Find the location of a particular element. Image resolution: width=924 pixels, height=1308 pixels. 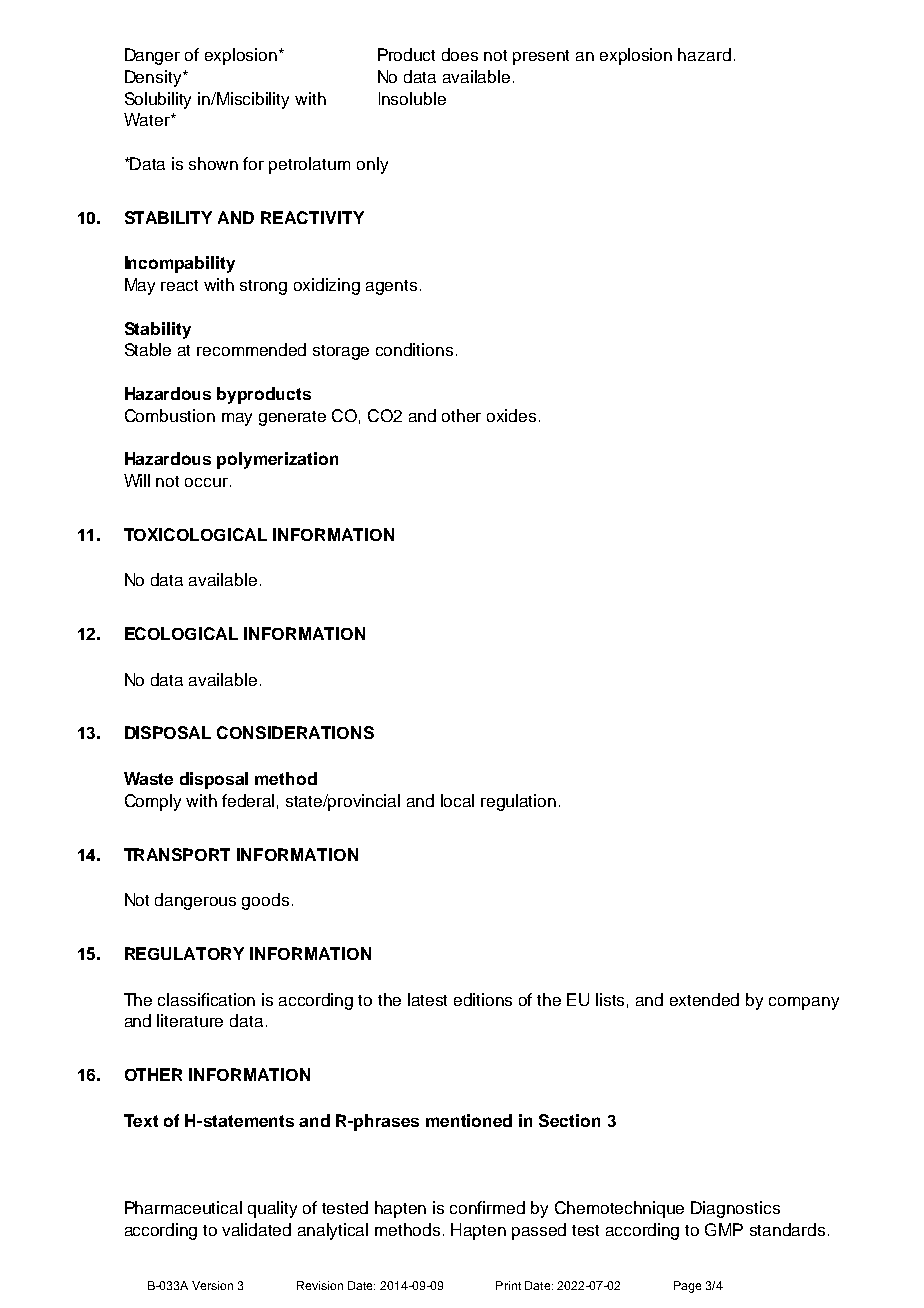

Version is located at coordinates (212, 1285).
